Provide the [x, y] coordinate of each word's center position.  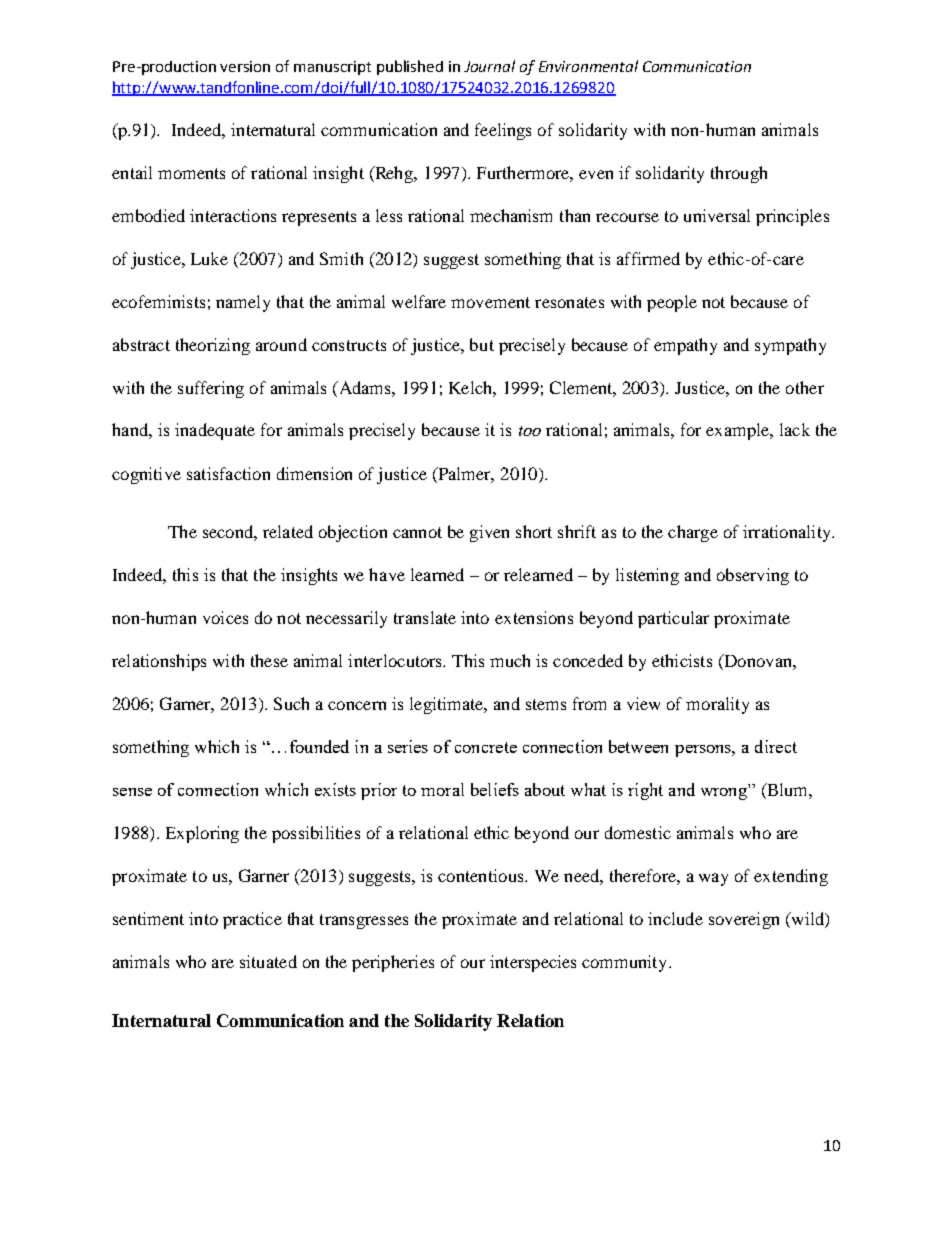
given [489, 533]
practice [252, 920]
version [245, 66]
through [739, 174]
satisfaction [228, 473]
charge [693, 533]
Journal [489, 66]
